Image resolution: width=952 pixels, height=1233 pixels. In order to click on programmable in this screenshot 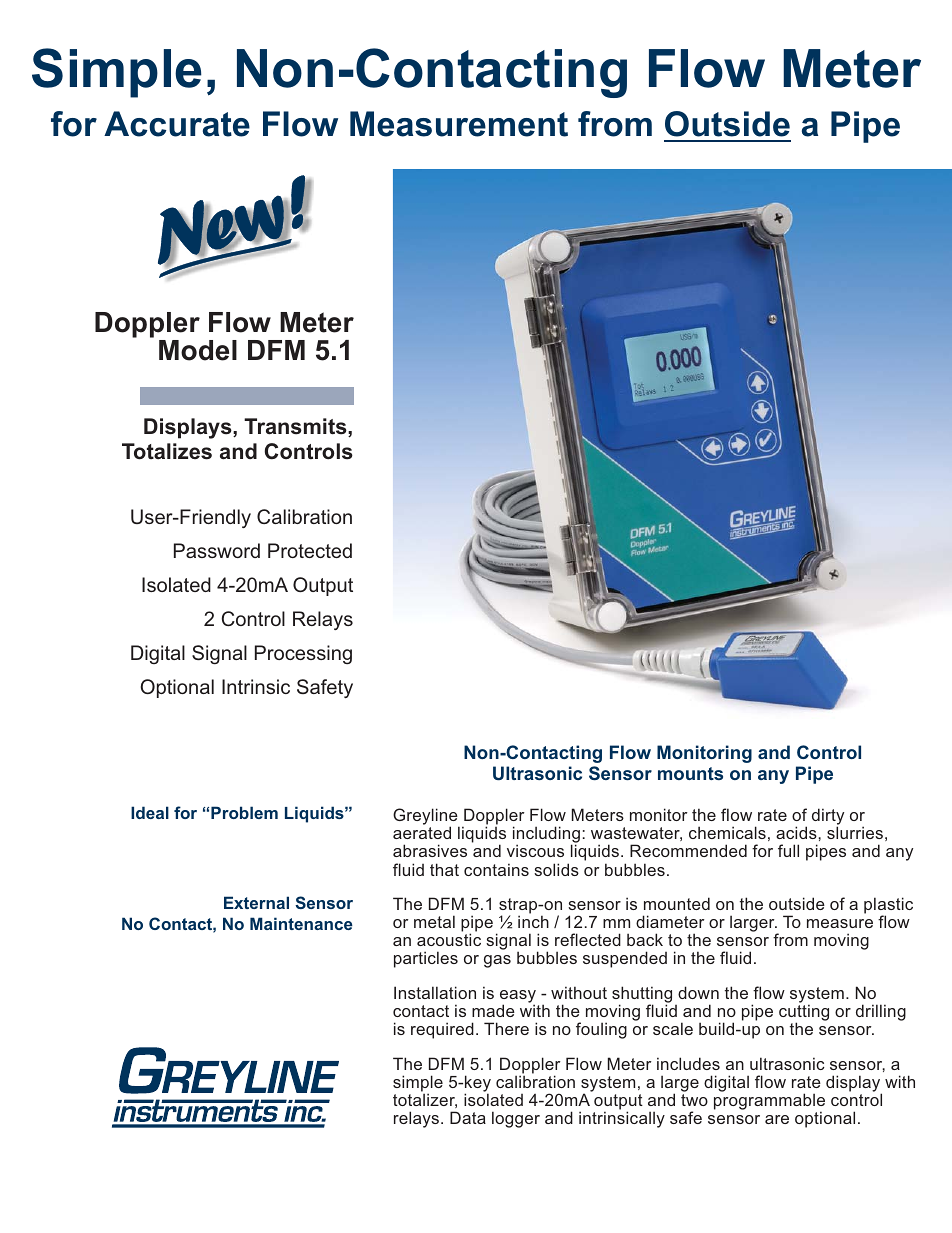, I will do `click(769, 1103)`.
